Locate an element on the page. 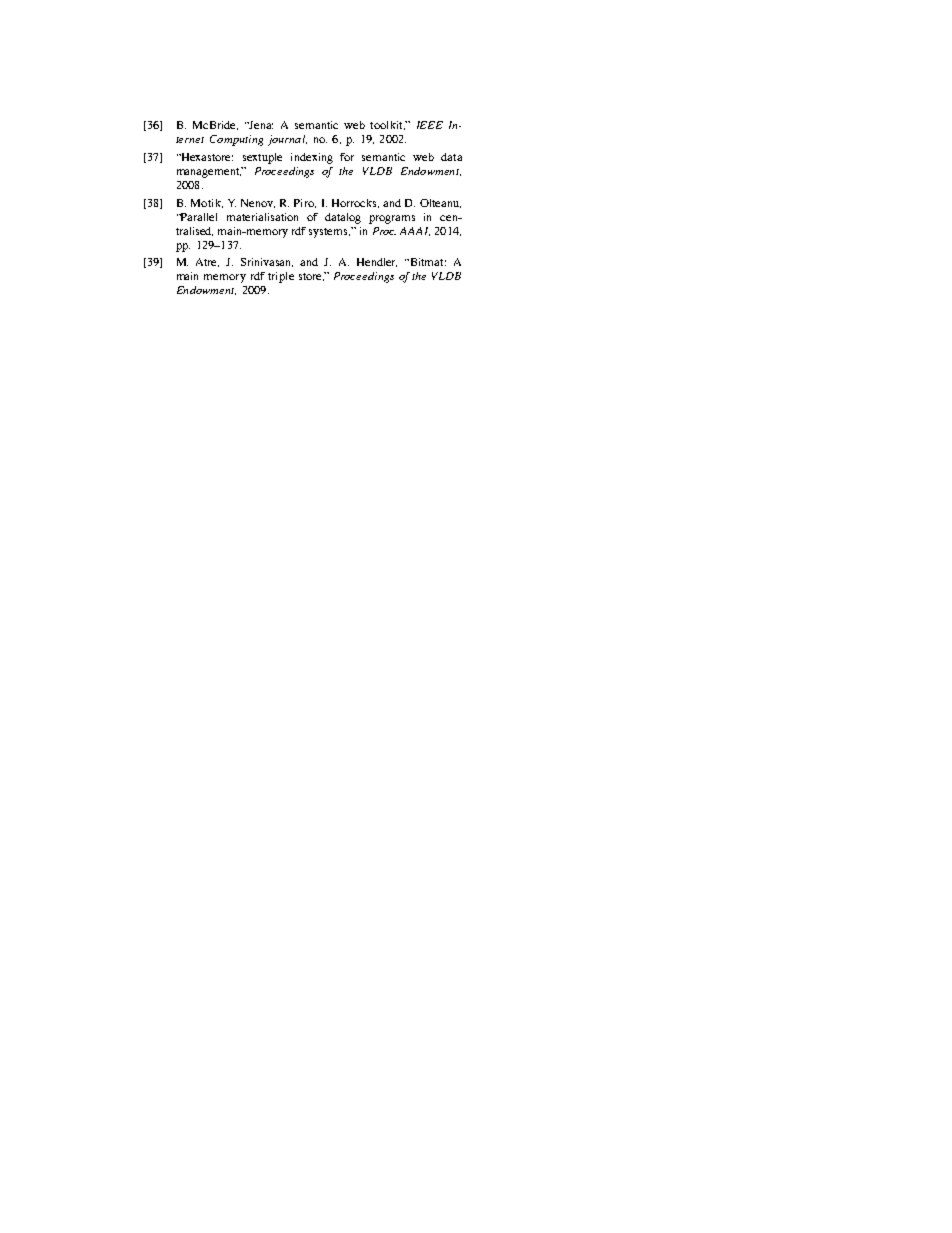 The height and width of the document is (1233, 952). for is located at coordinates (347, 157).
